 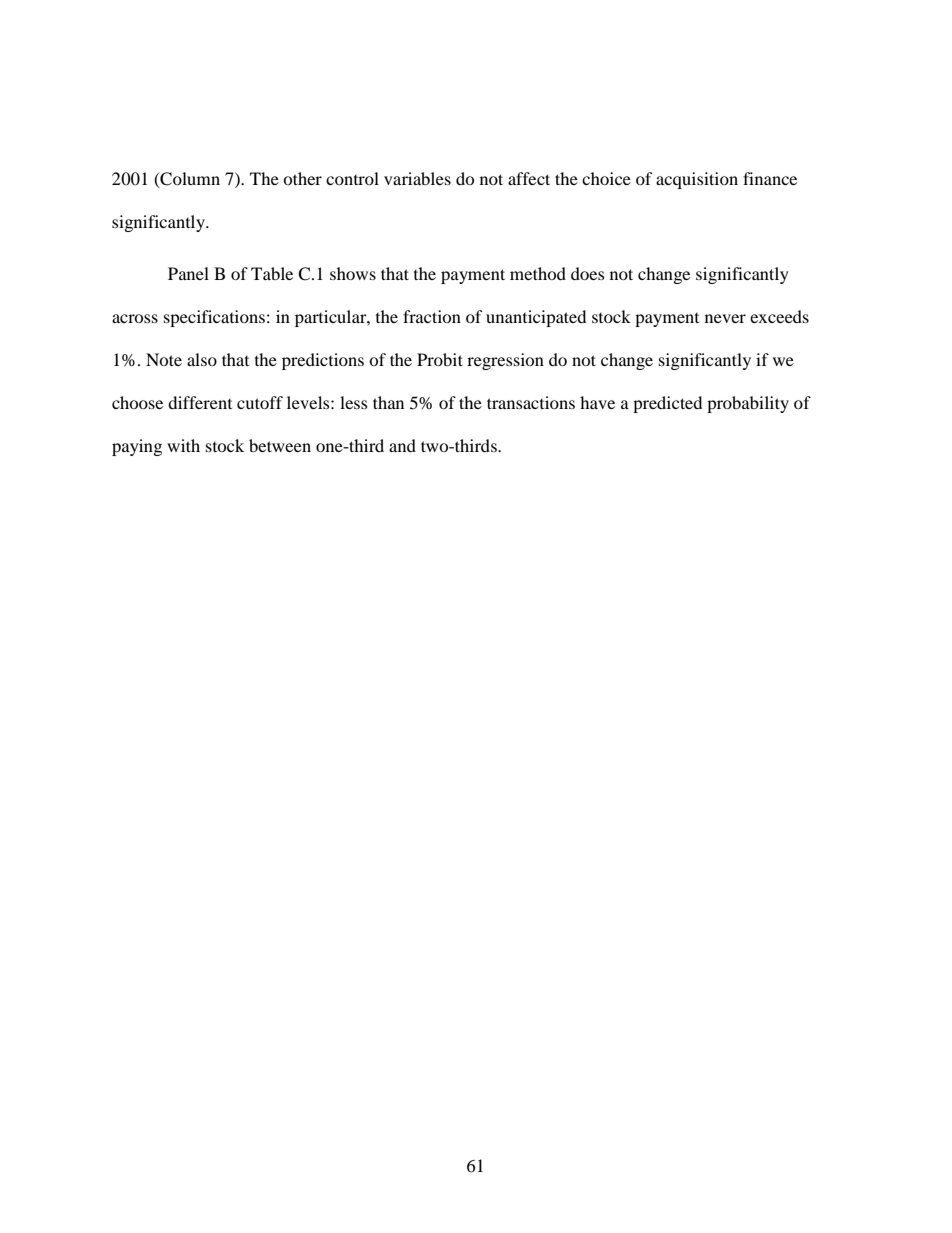 What do you see at coordinates (302, 178) in the screenshot?
I see `other` at bounding box center [302, 178].
